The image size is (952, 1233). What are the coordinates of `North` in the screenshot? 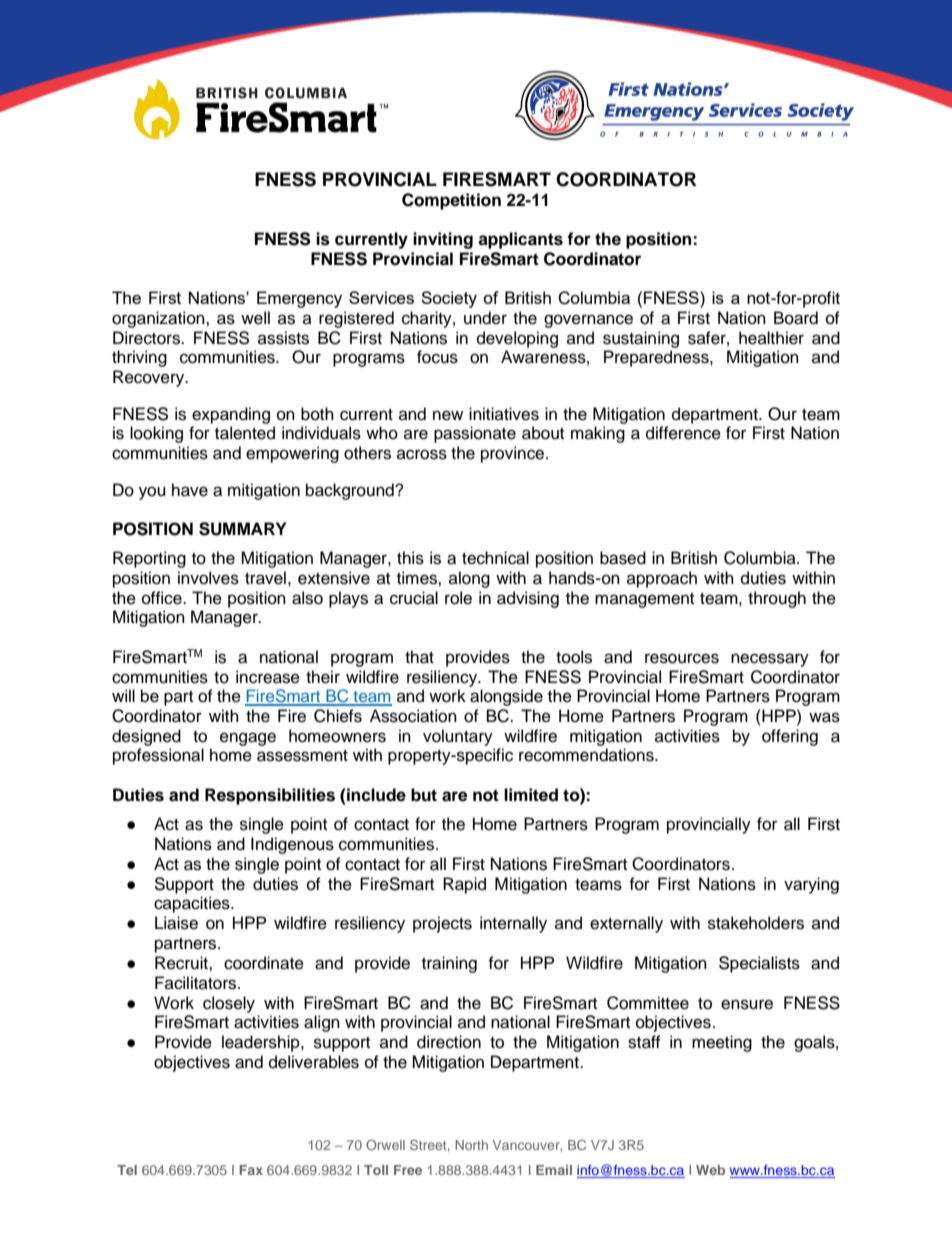 It's located at (471, 1145).
